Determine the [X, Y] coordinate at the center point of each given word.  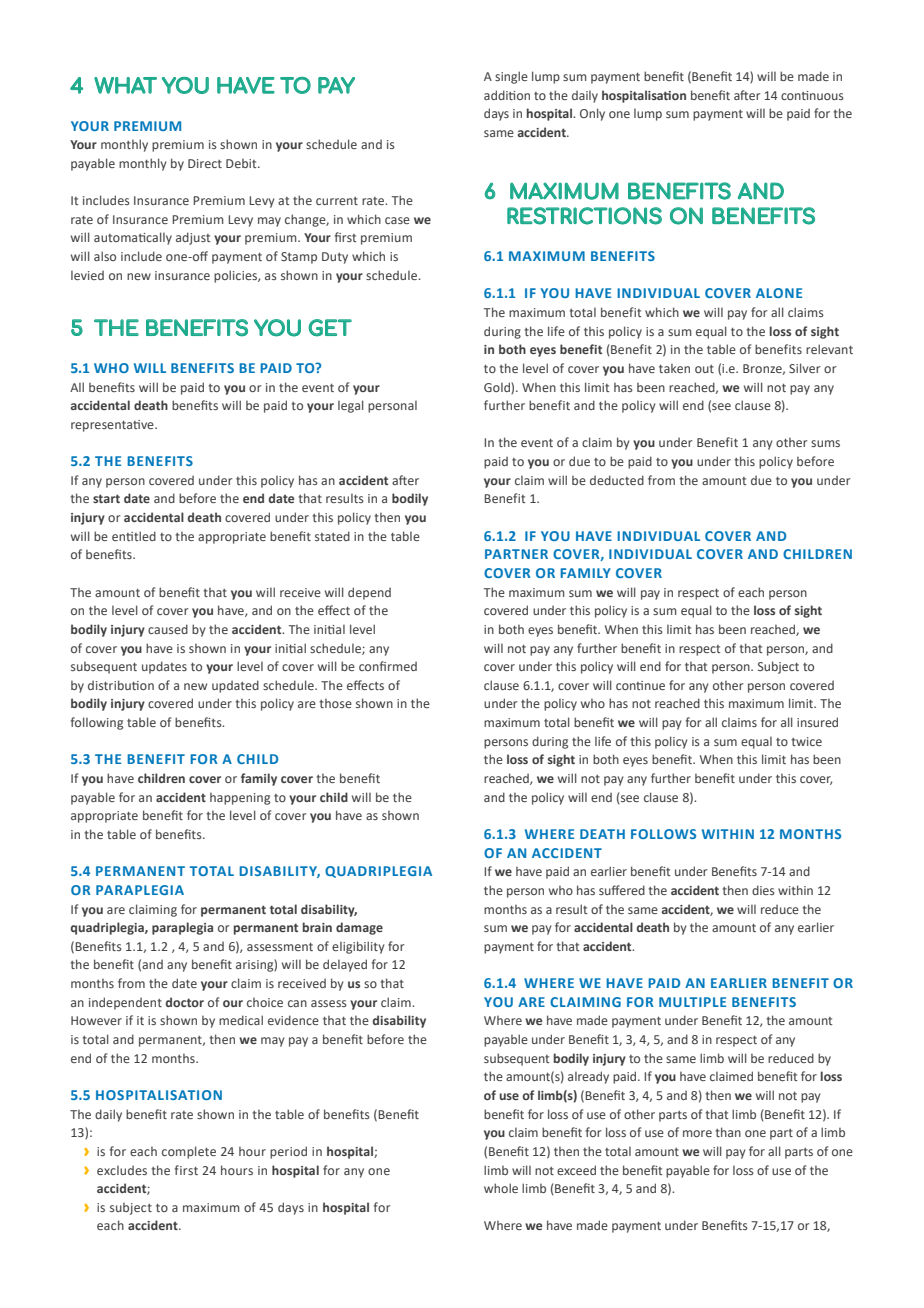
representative [113, 426]
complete [189, 1152]
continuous [812, 95]
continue [640, 685]
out [704, 369]
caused [168, 629]
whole [501, 1188]
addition [507, 95]
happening [240, 799]
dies [763, 890]
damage [359, 928]
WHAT [125, 85]
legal [351, 406]
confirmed [388, 666]
